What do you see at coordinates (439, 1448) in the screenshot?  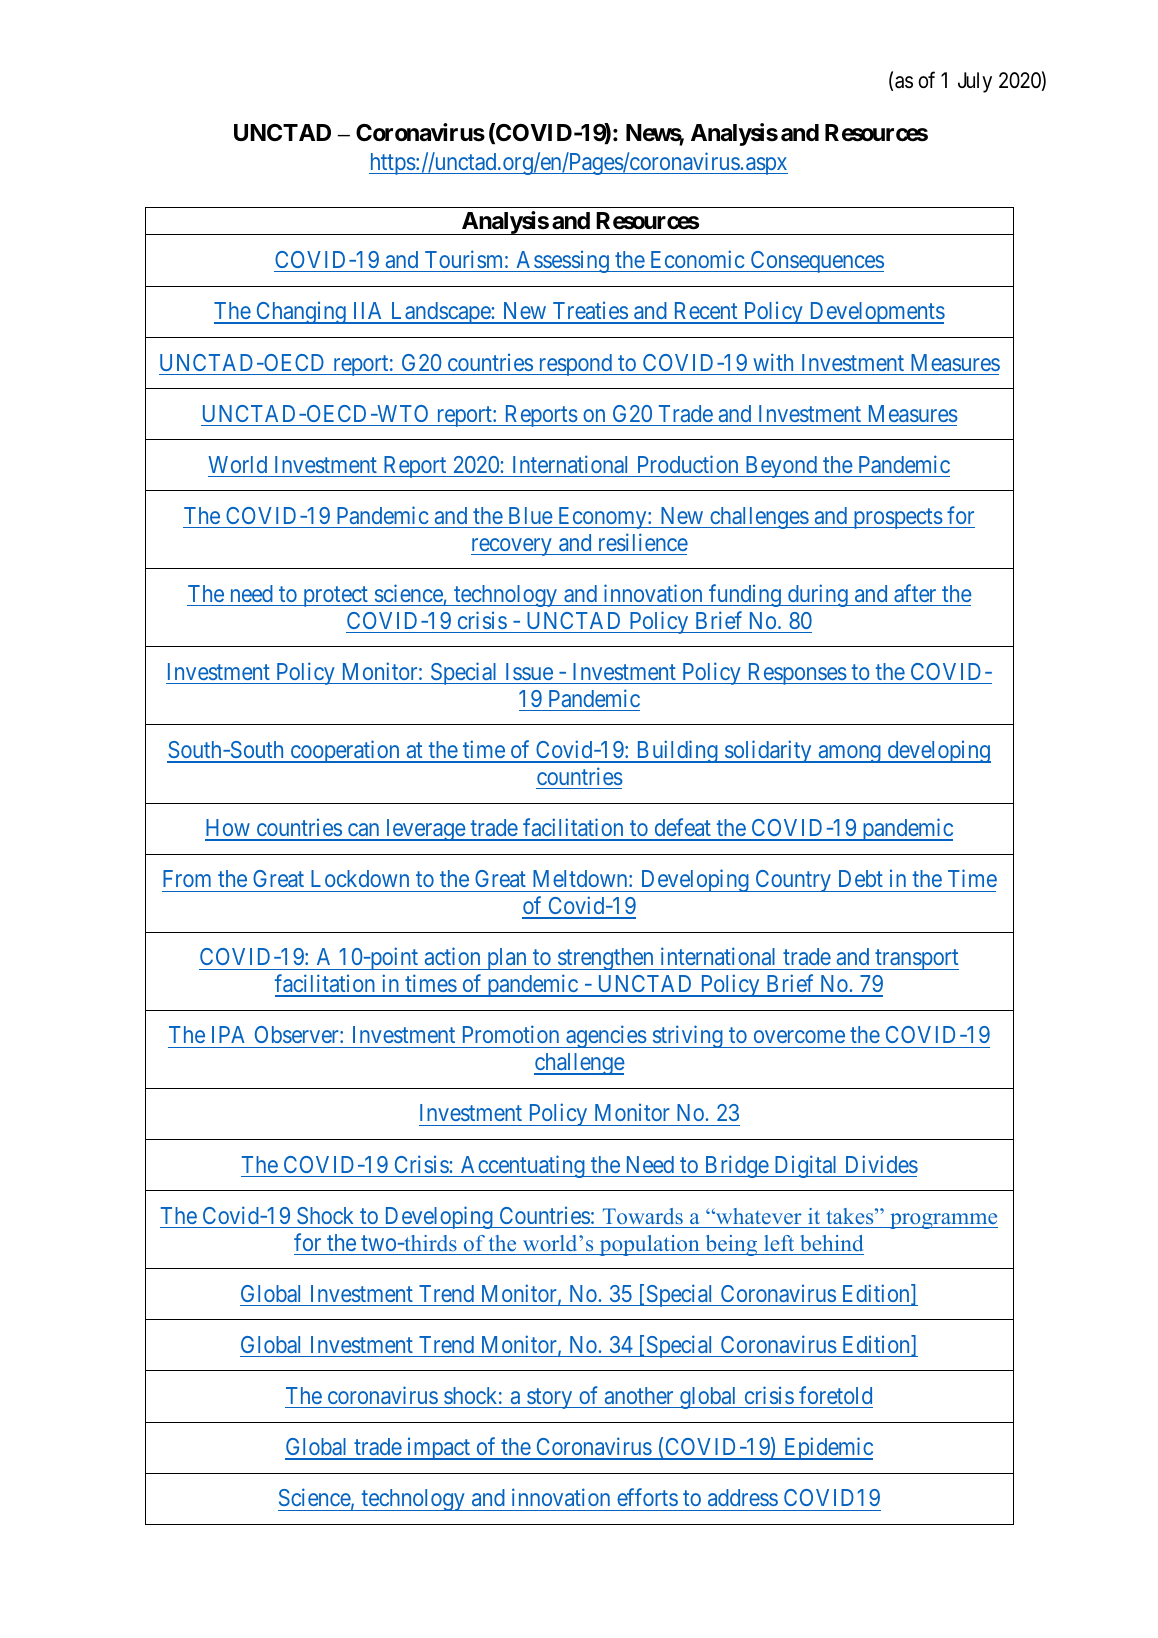 I see `impact` at bounding box center [439, 1448].
